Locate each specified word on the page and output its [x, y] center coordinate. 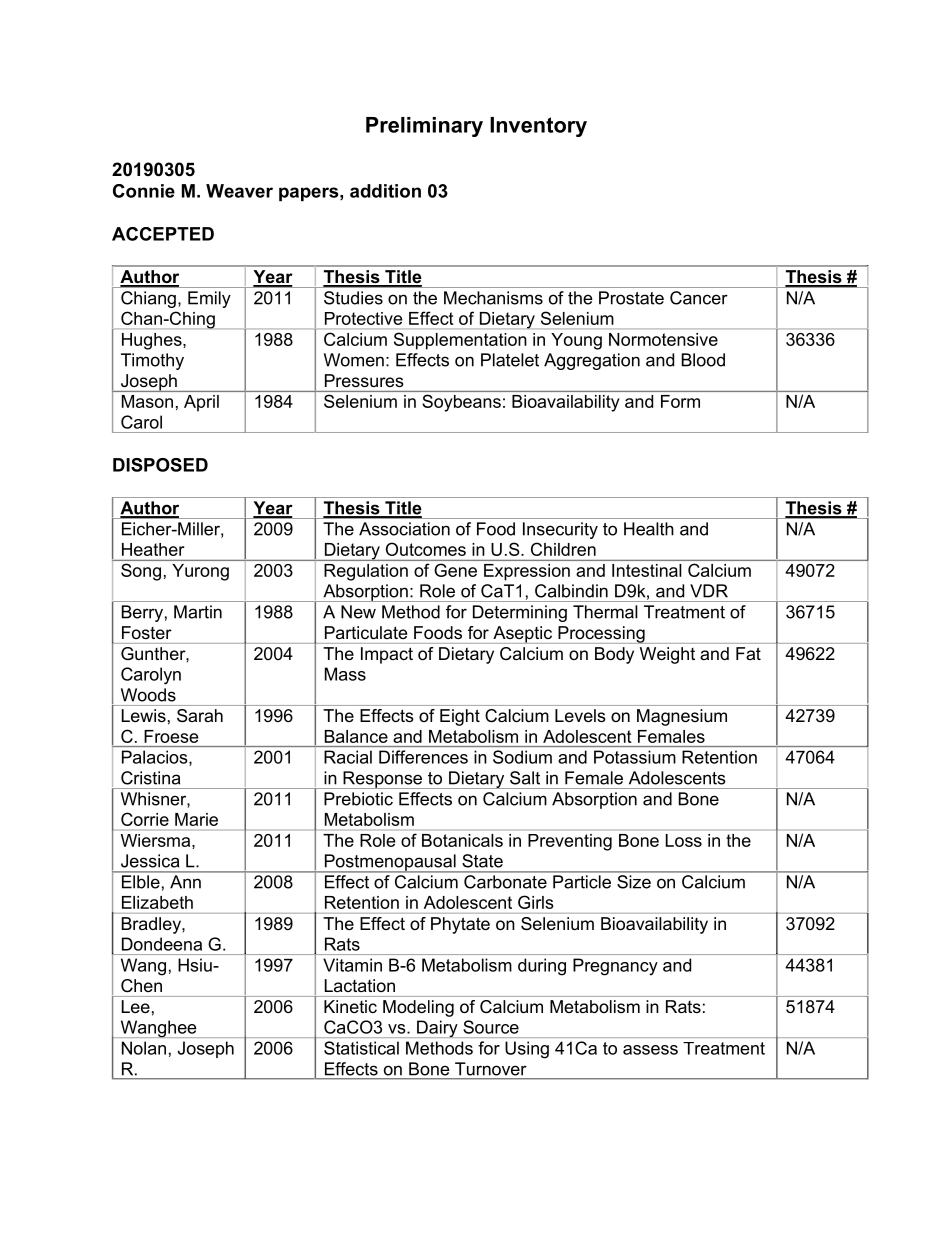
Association [404, 529]
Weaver [239, 191]
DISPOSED [160, 465]
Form [680, 401]
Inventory [538, 127]
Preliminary [424, 127]
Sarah [200, 715]
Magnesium [682, 717]
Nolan [144, 1048]
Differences [423, 757]
